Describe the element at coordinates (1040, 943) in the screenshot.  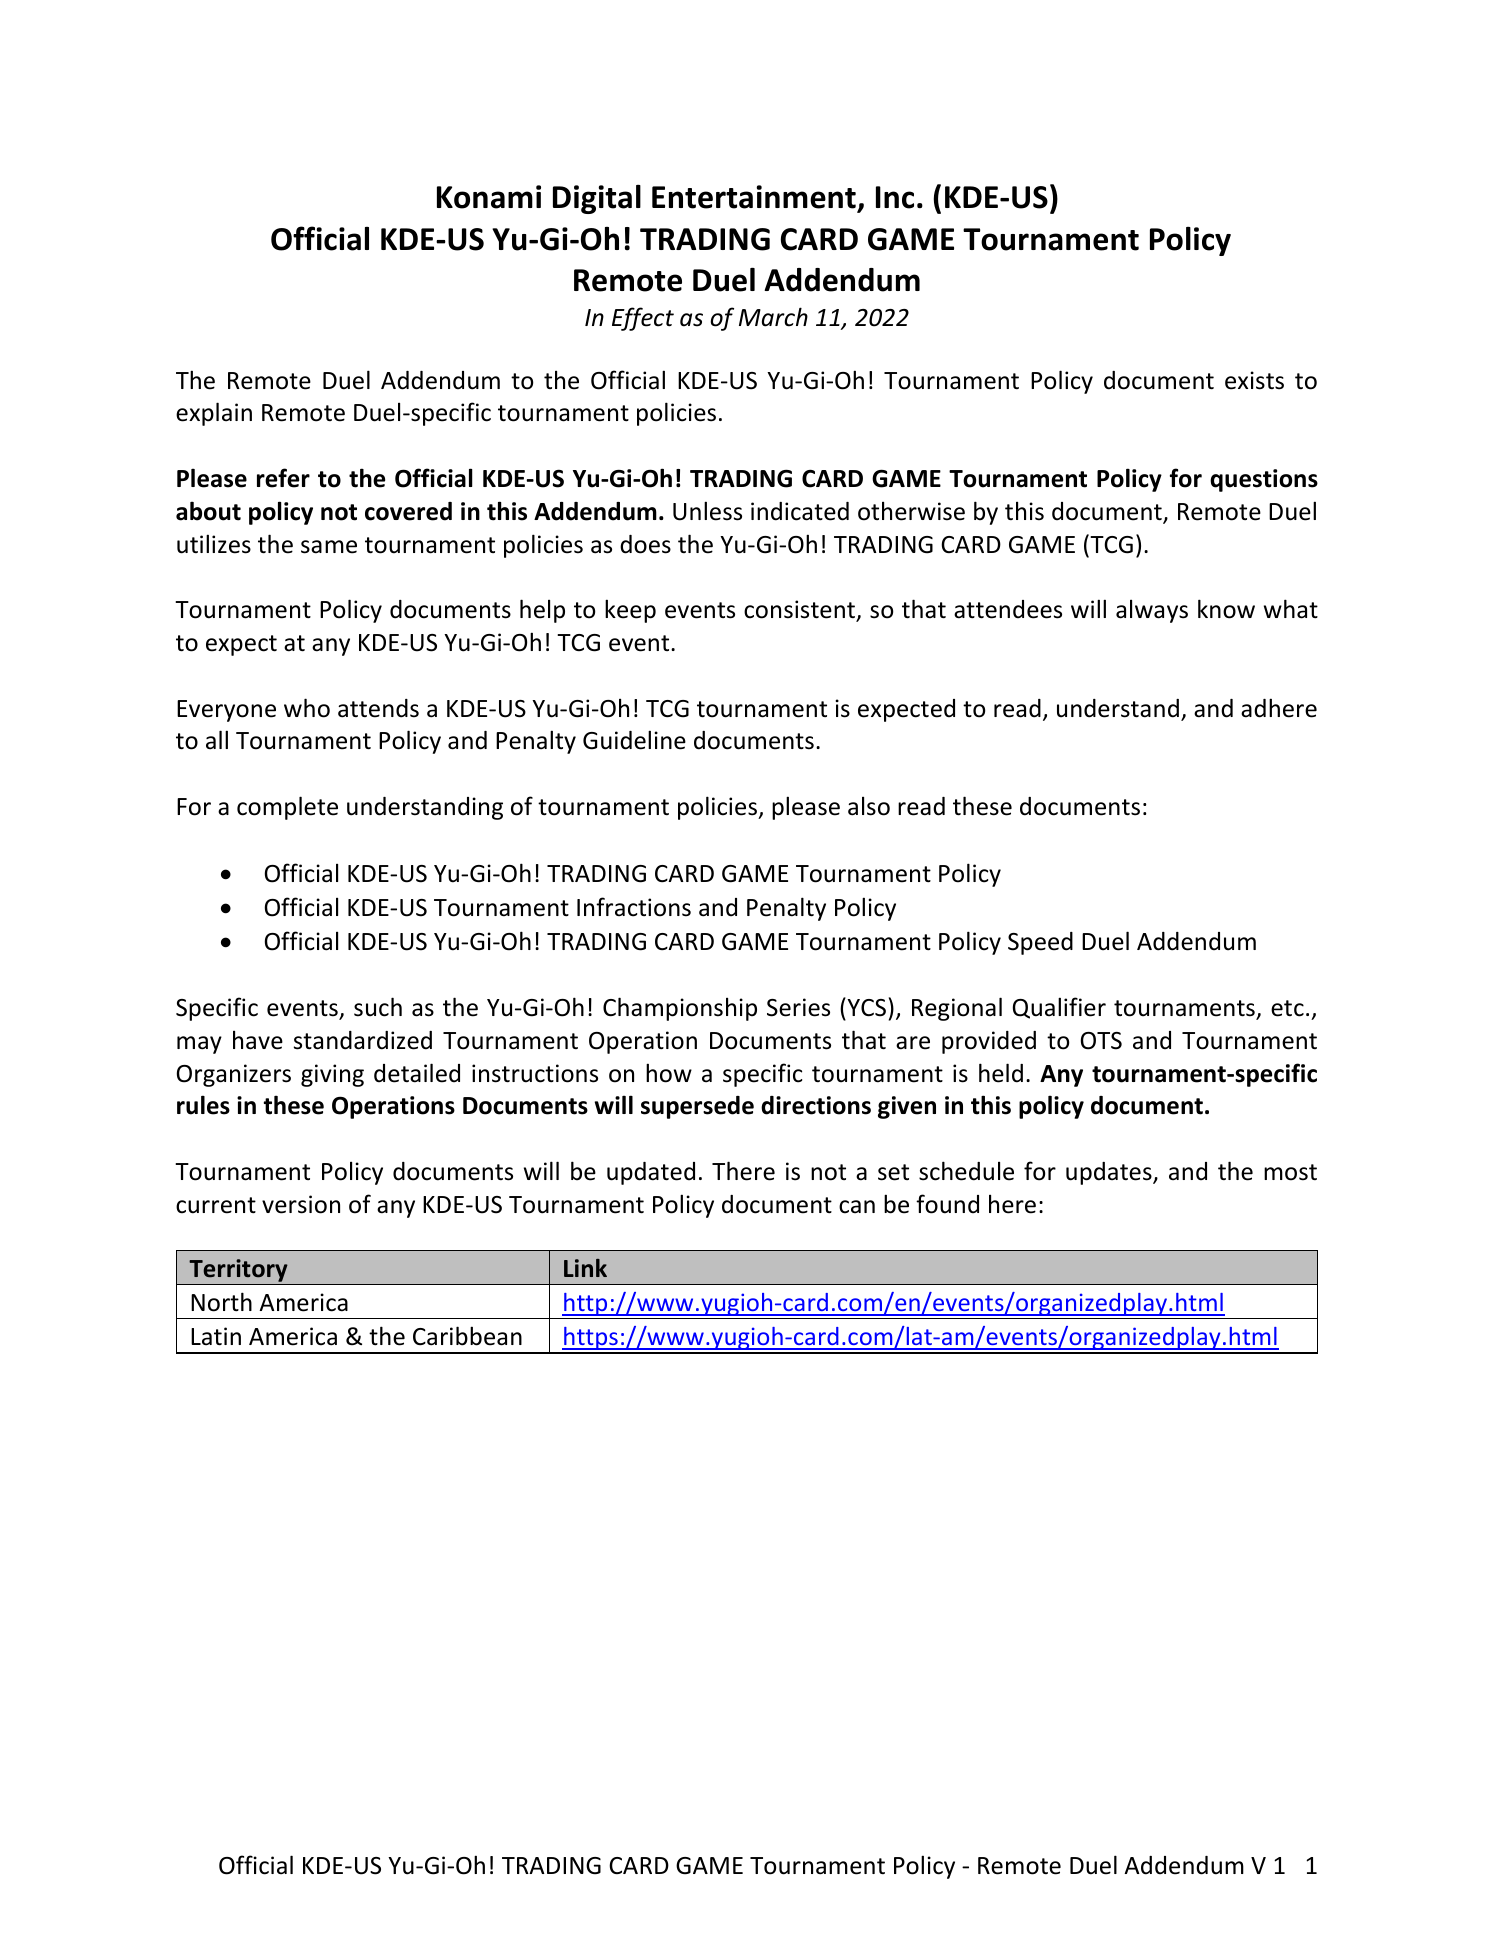
I see `Speed` at that location.
